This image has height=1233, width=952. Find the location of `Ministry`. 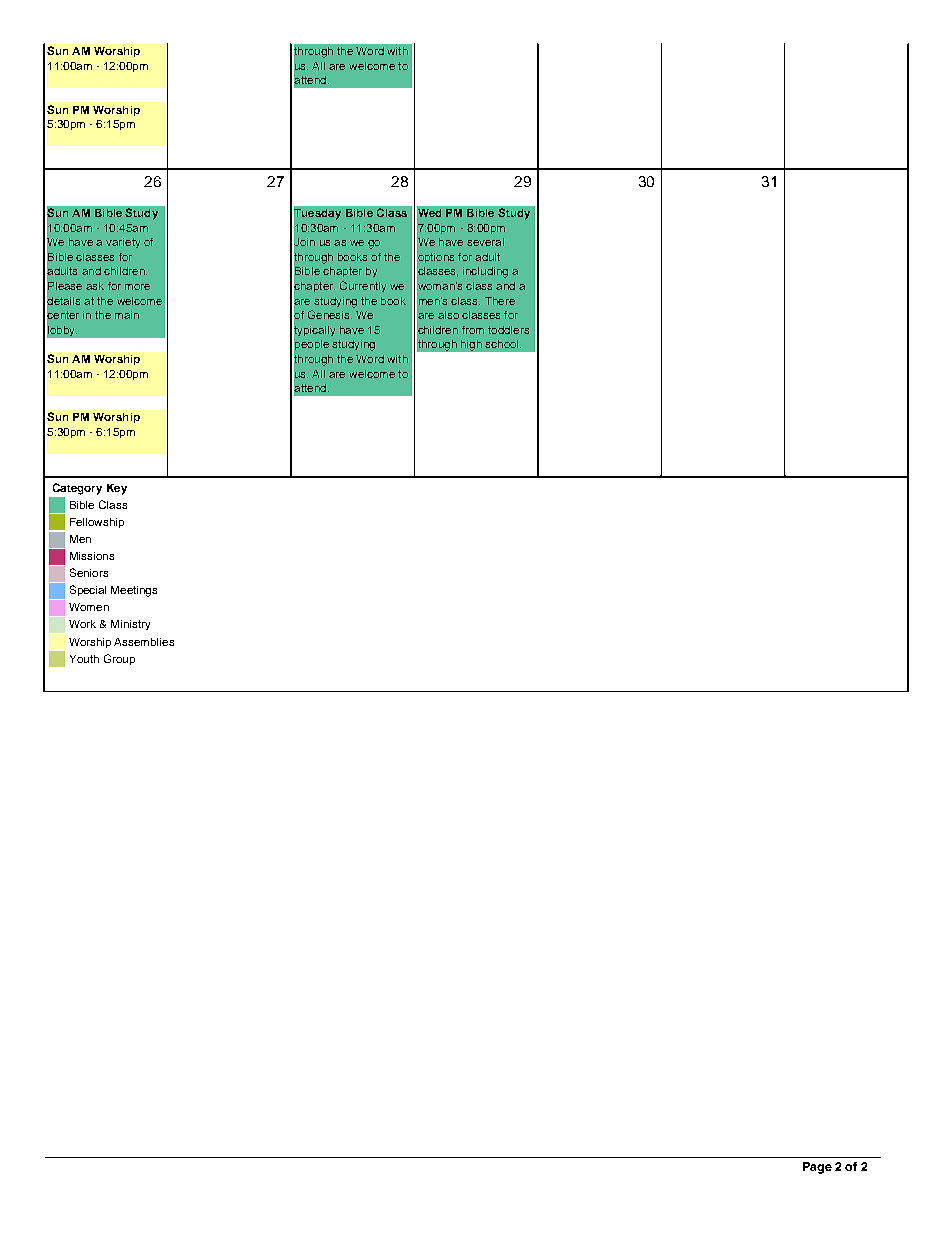

Ministry is located at coordinates (130, 625).
